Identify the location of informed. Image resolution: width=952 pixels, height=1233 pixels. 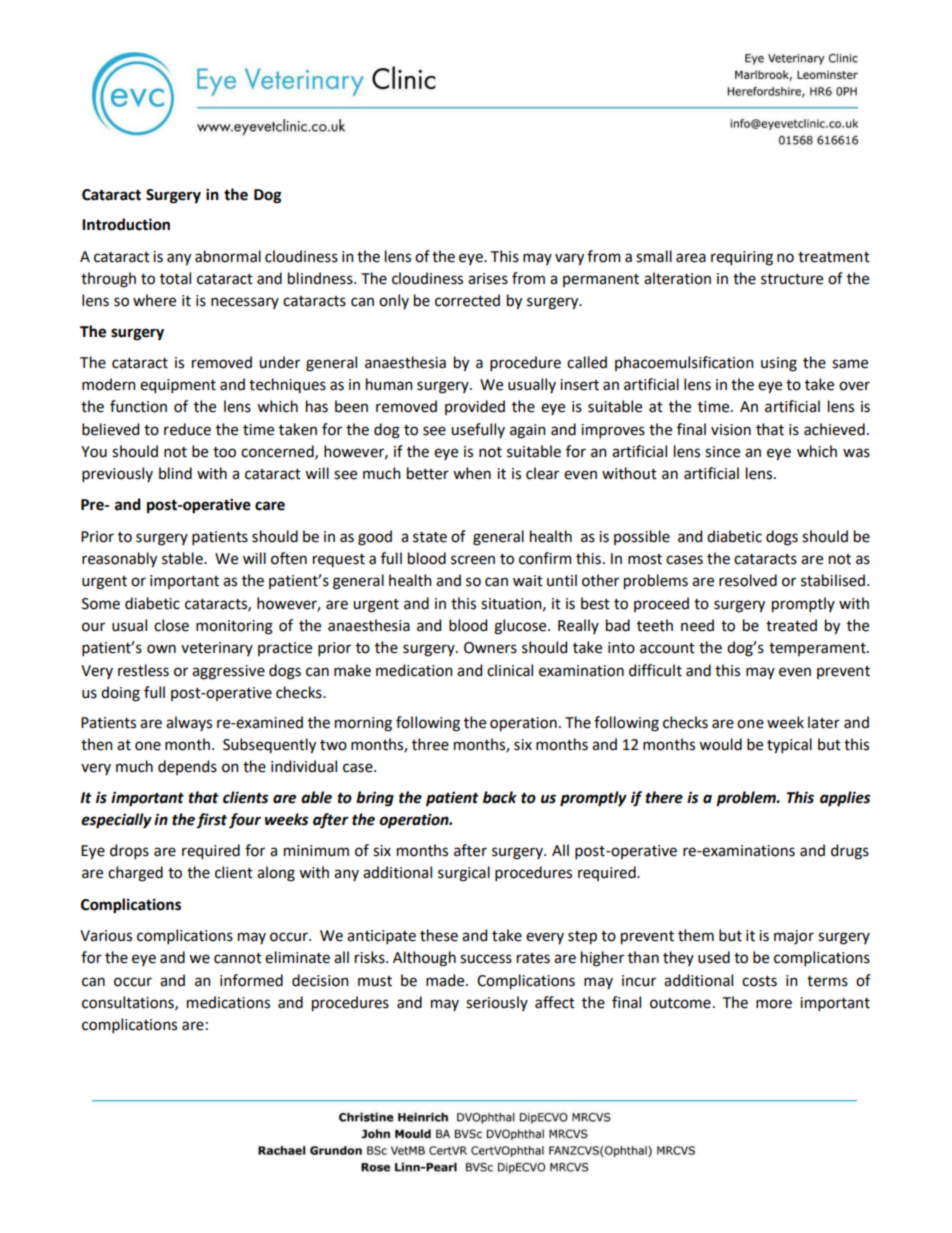
(251, 980).
